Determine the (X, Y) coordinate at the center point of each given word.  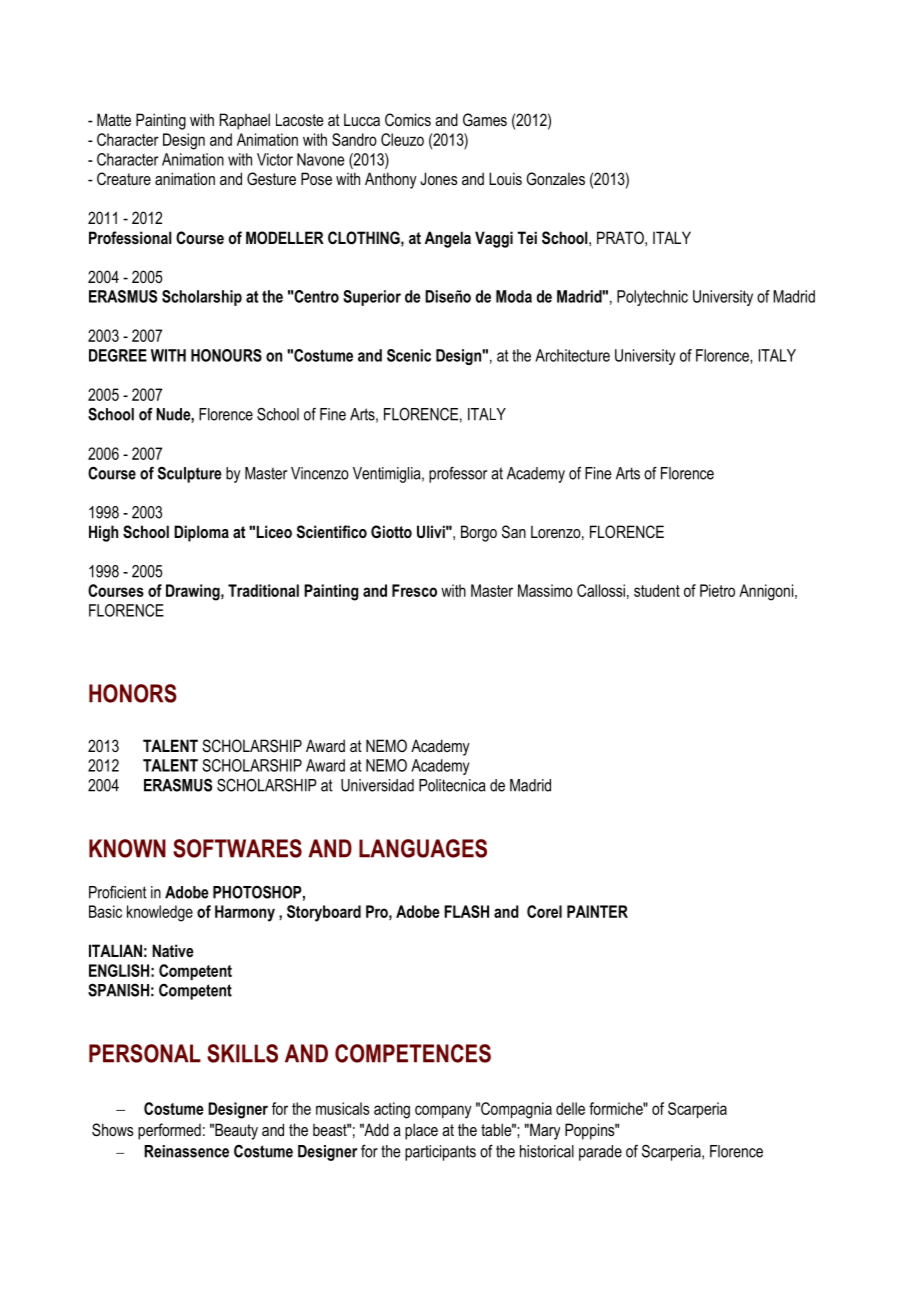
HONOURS (226, 355)
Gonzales (556, 178)
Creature (124, 178)
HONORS (133, 693)
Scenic (409, 355)
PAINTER (597, 911)
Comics (408, 119)
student (657, 590)
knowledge (160, 913)
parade (600, 1153)
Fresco (414, 590)
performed (169, 1131)
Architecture (572, 355)
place (421, 1131)
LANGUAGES (423, 848)
